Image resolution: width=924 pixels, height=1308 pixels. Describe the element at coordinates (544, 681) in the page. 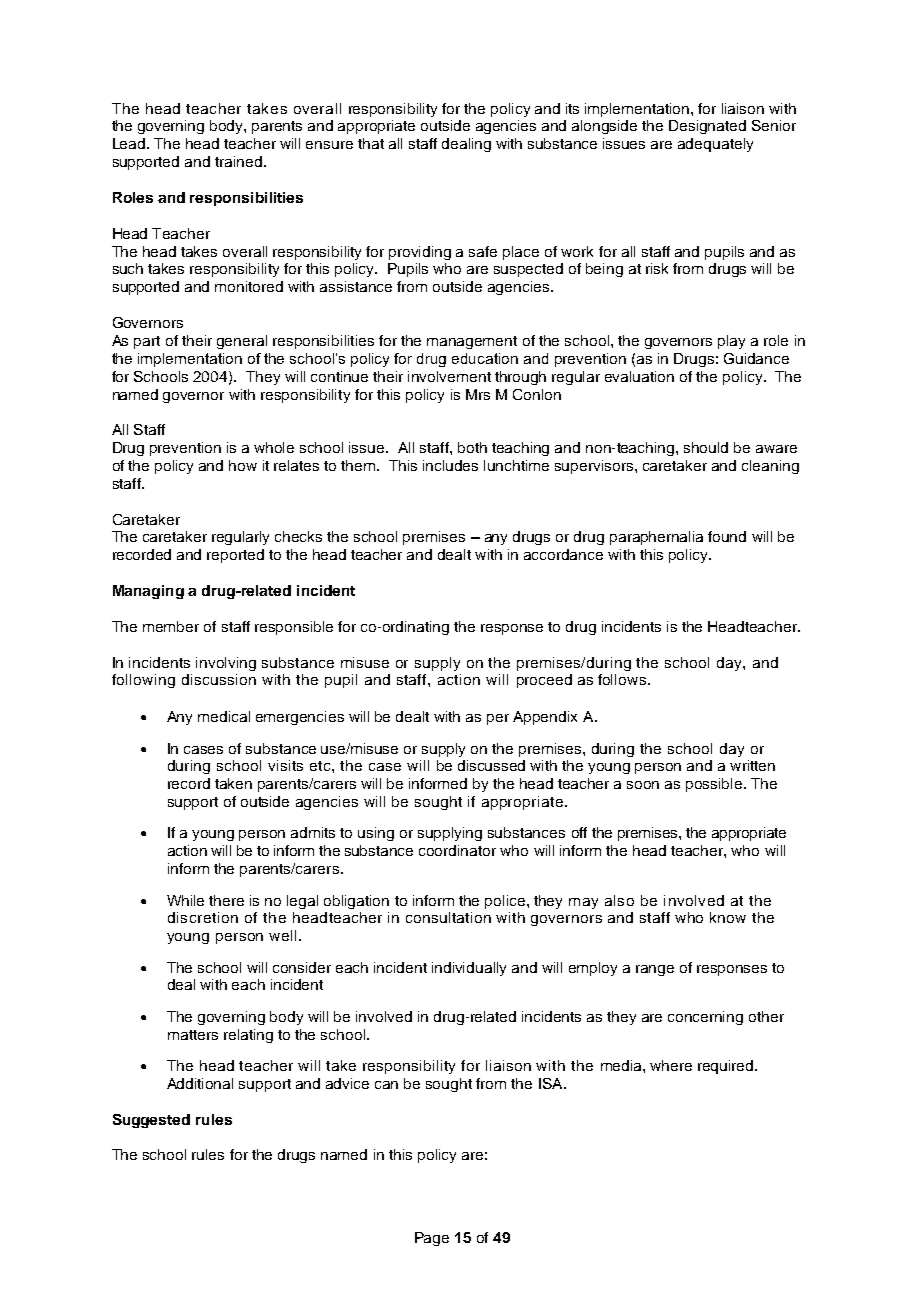

I see `proceed` at that location.
